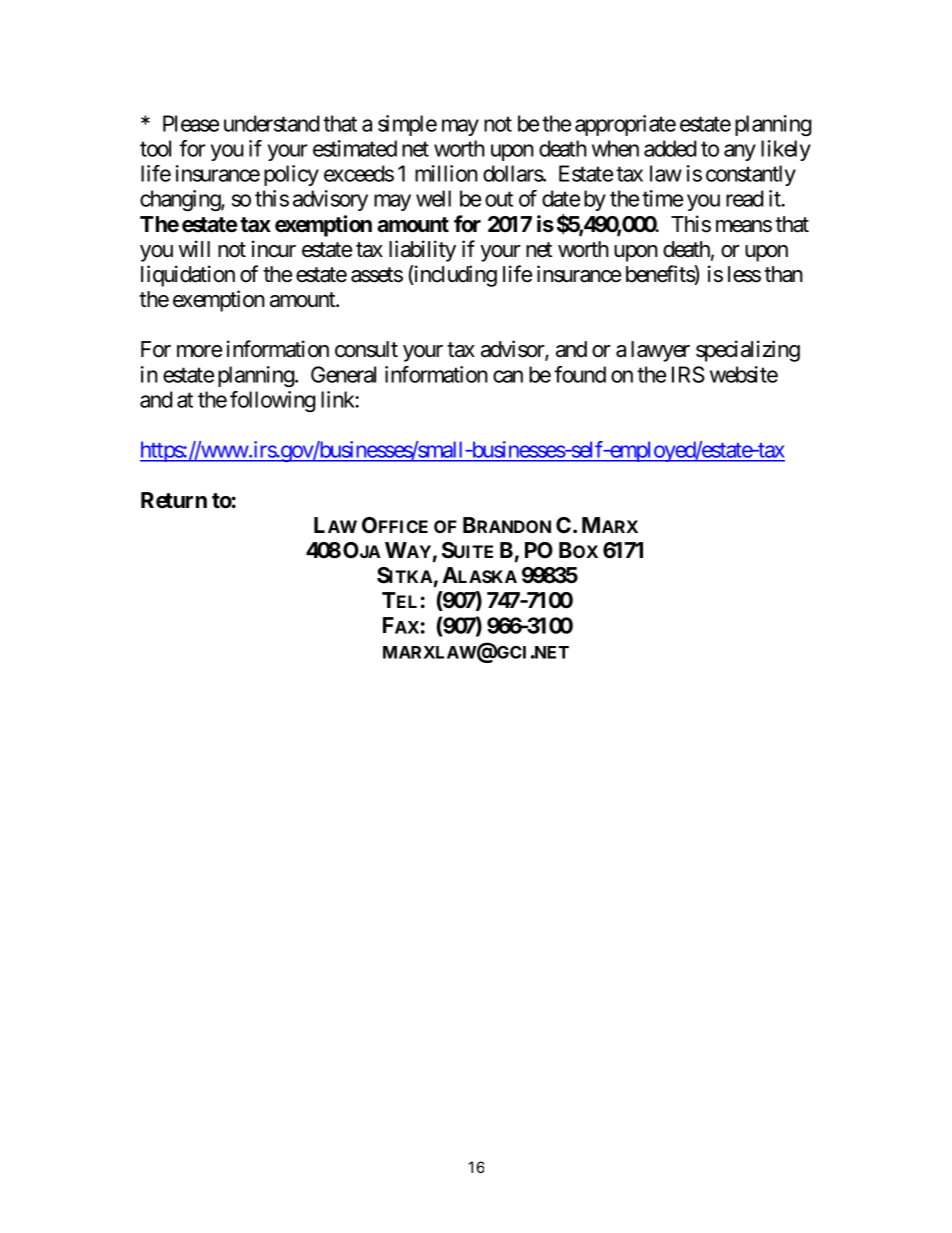 Image resolution: width=952 pixels, height=1233 pixels. What do you see at coordinates (670, 148) in the document?
I see `added` at bounding box center [670, 148].
